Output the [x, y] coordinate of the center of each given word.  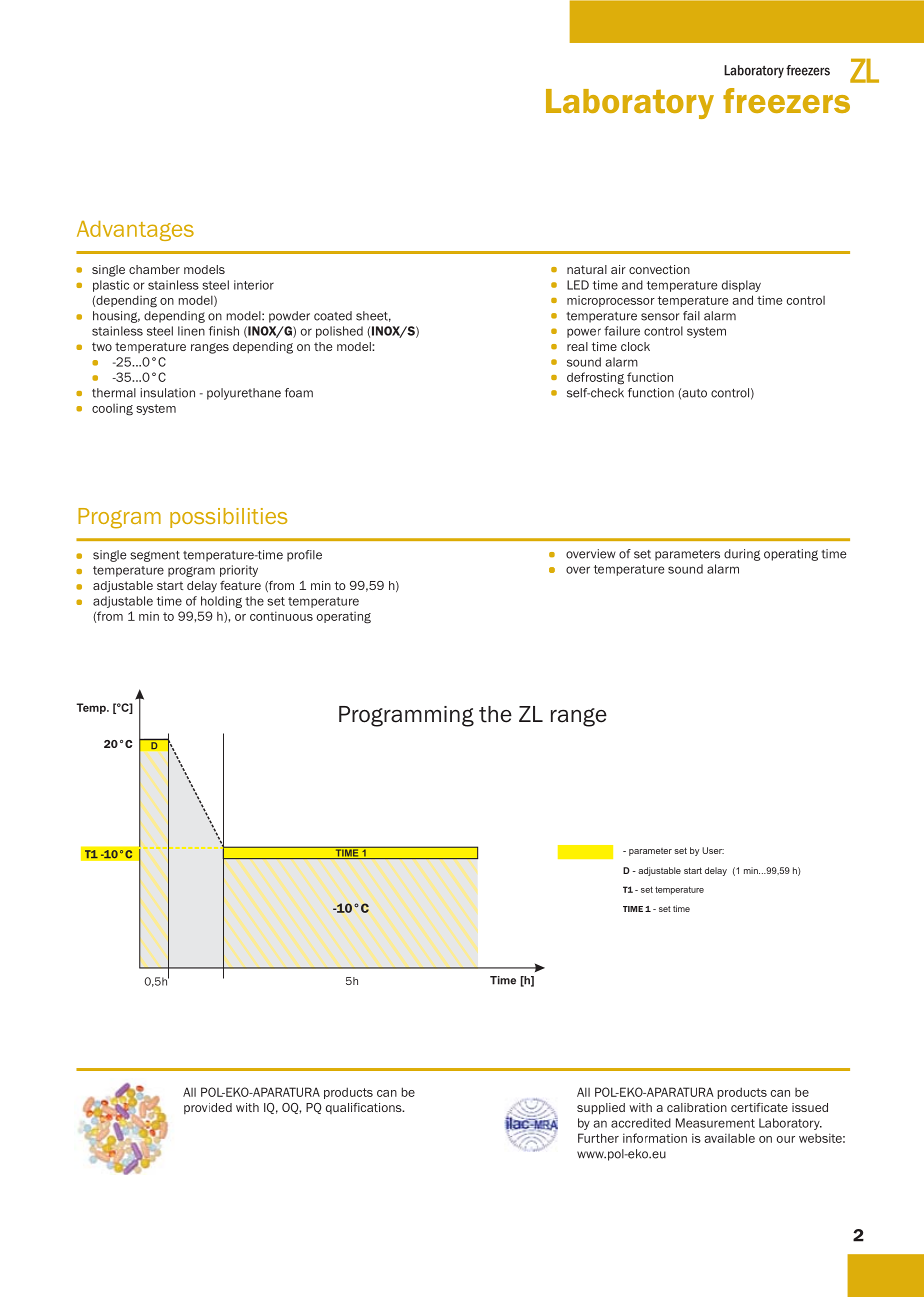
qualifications [365, 1108]
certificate [759, 1107]
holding [221, 602]
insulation [168, 393]
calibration [697, 1107]
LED [578, 285]
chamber [154, 269]
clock [635, 346]
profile [304, 556]
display [741, 286]
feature [240, 585]
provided [208, 1108]
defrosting [595, 378]
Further [598, 1138]
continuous [281, 616]
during [742, 555]
